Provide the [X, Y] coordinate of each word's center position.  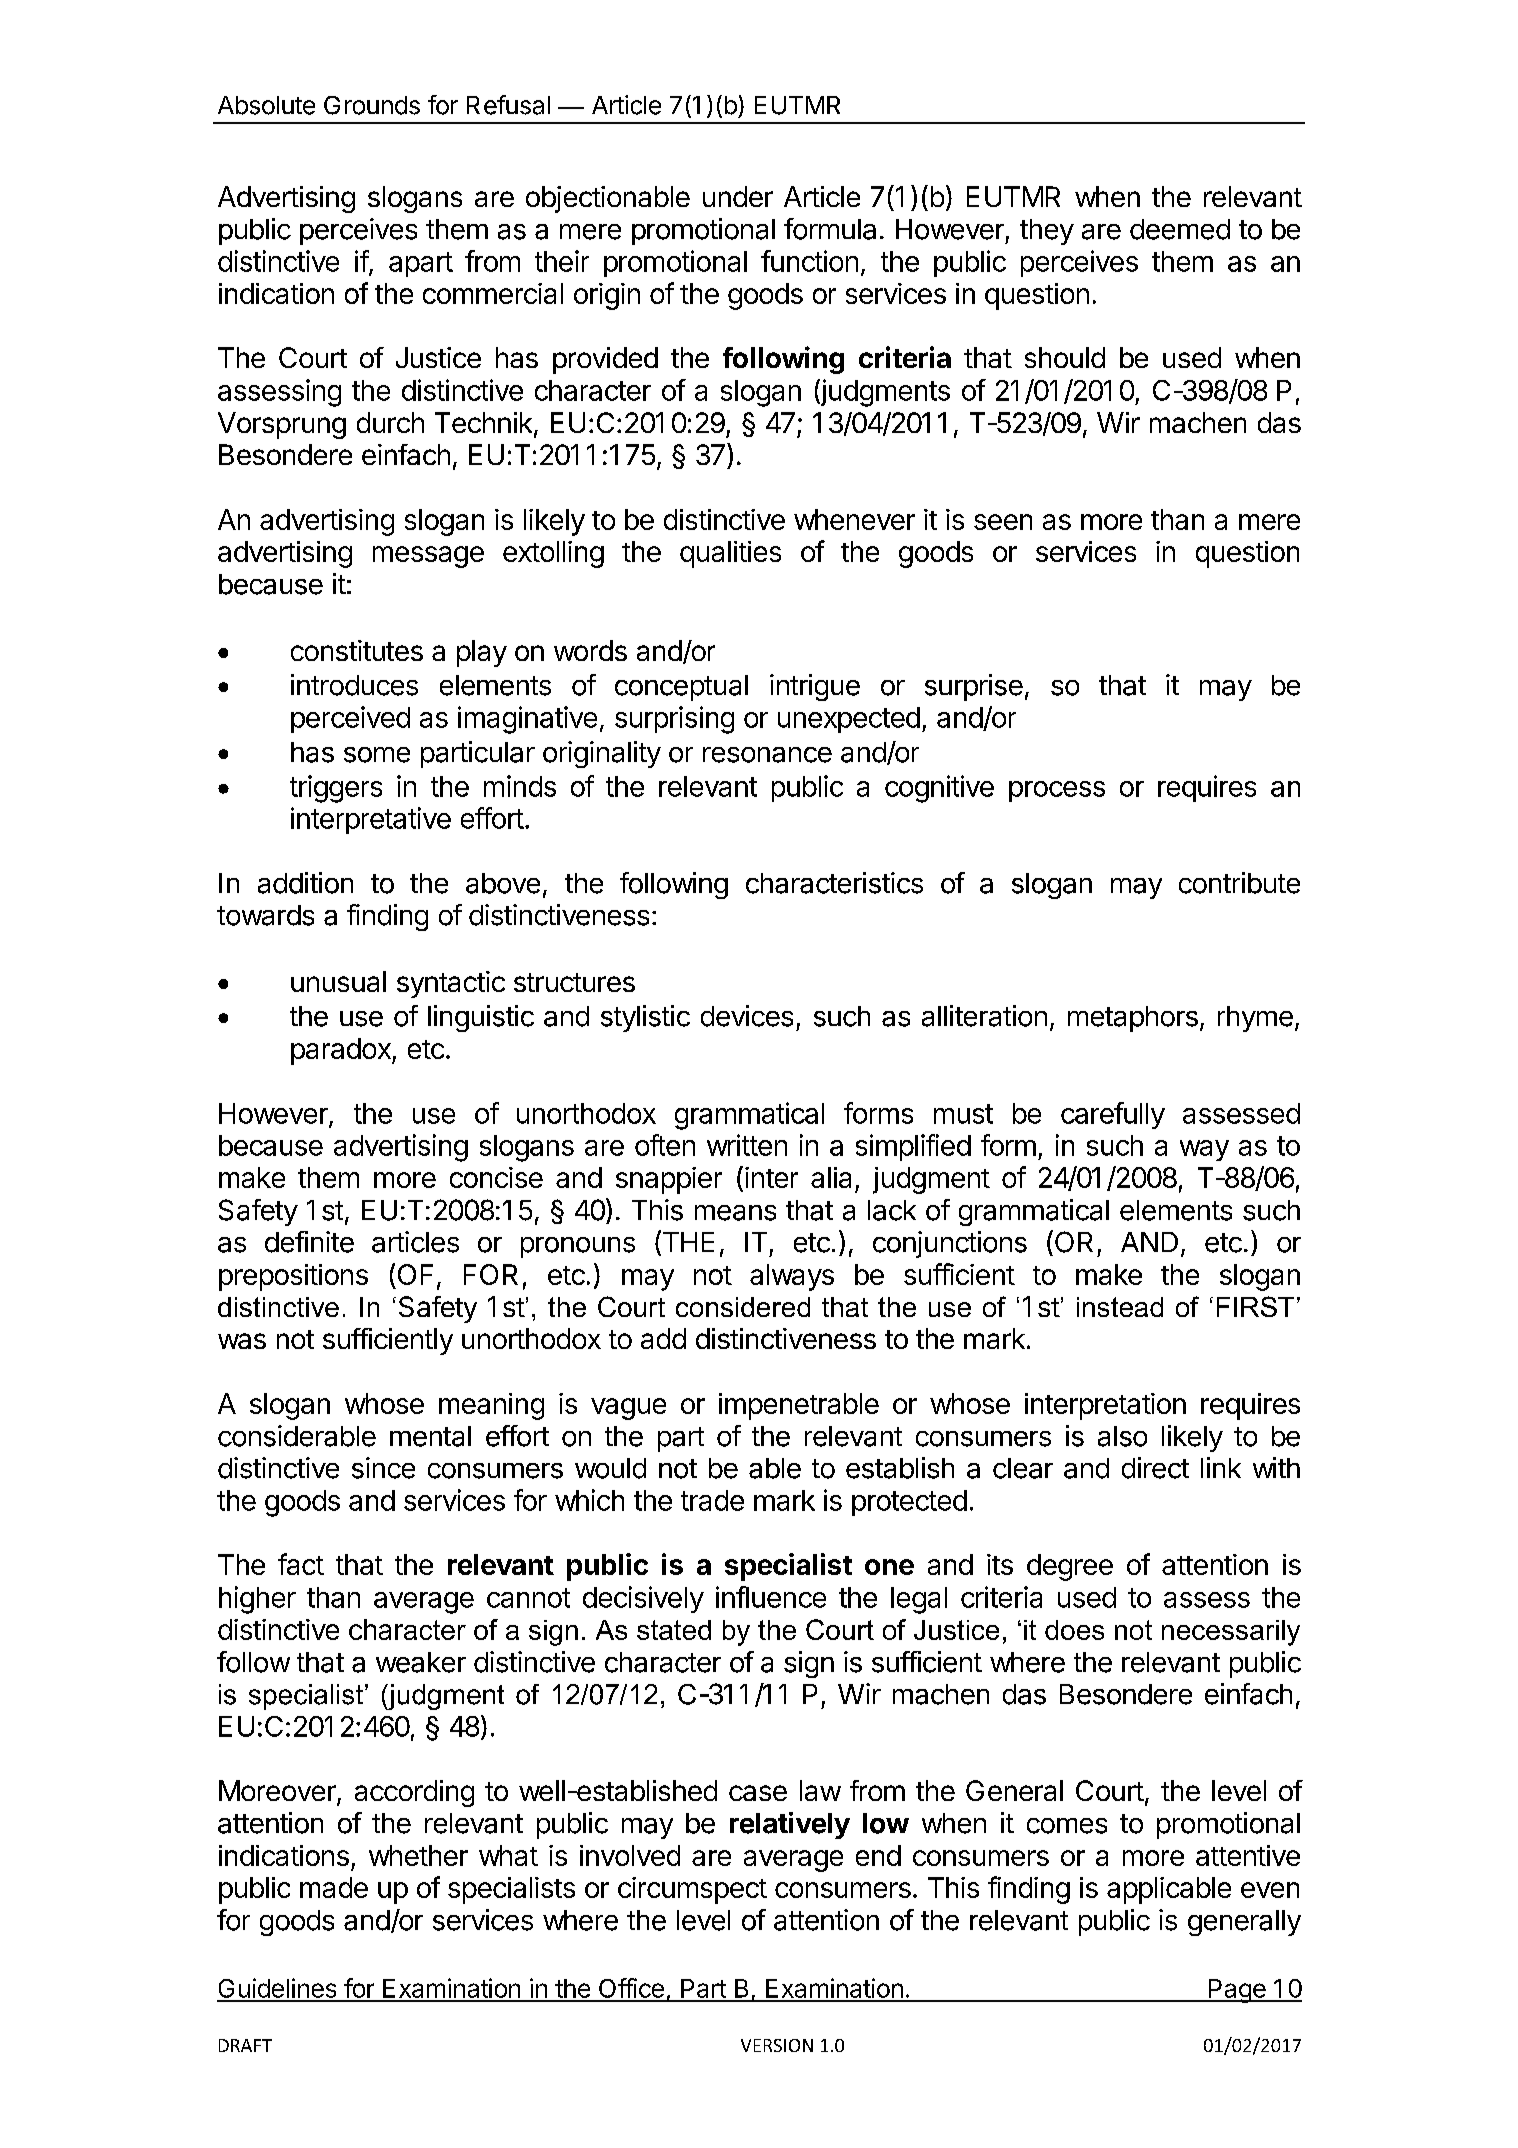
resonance [767, 755]
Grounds [372, 105]
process [1057, 791]
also [1122, 1436]
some [377, 755]
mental [430, 1436]
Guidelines [278, 1989]
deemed [1180, 229]
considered [743, 1307]
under [738, 196]
